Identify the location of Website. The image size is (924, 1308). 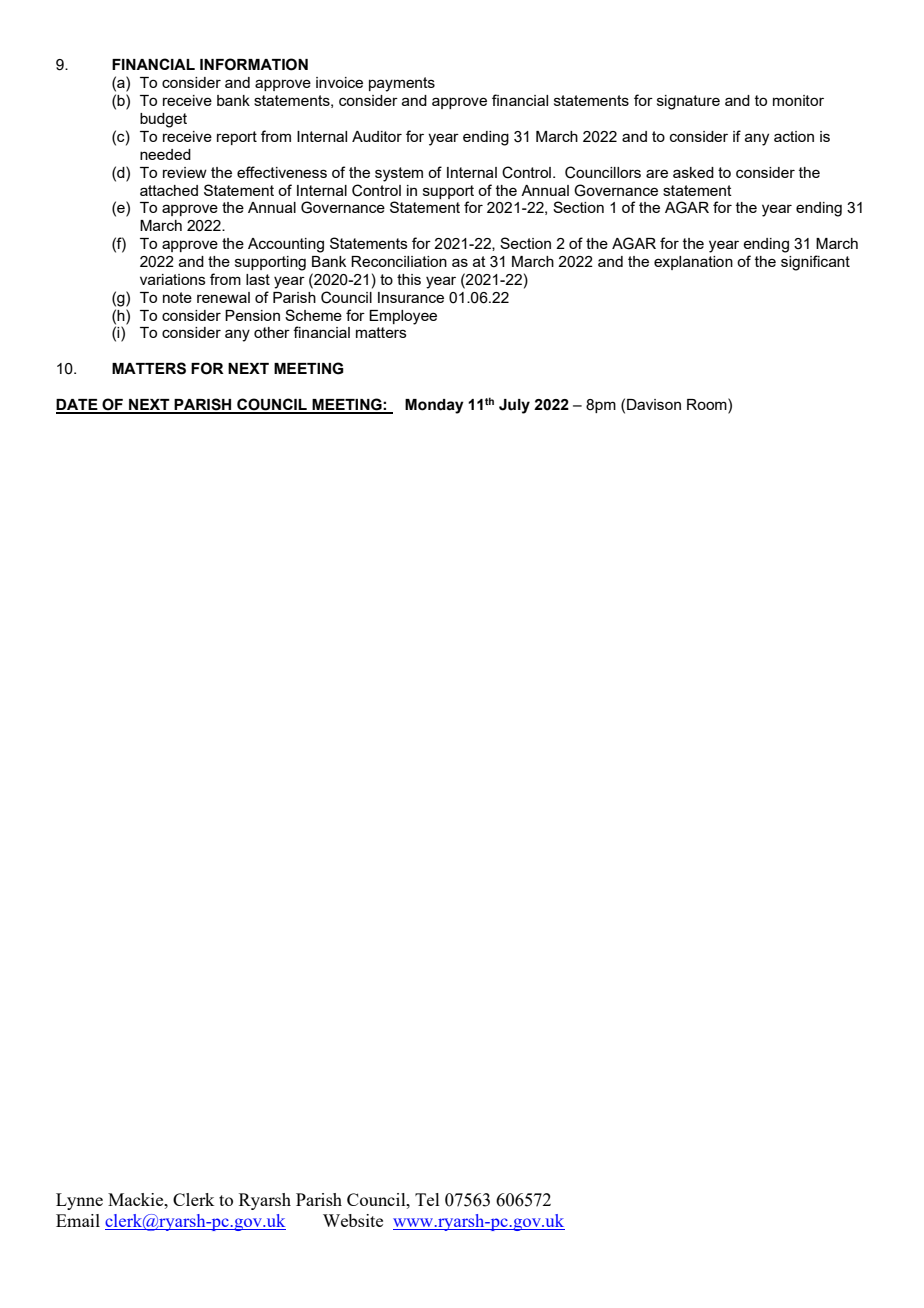
(353, 1220).
